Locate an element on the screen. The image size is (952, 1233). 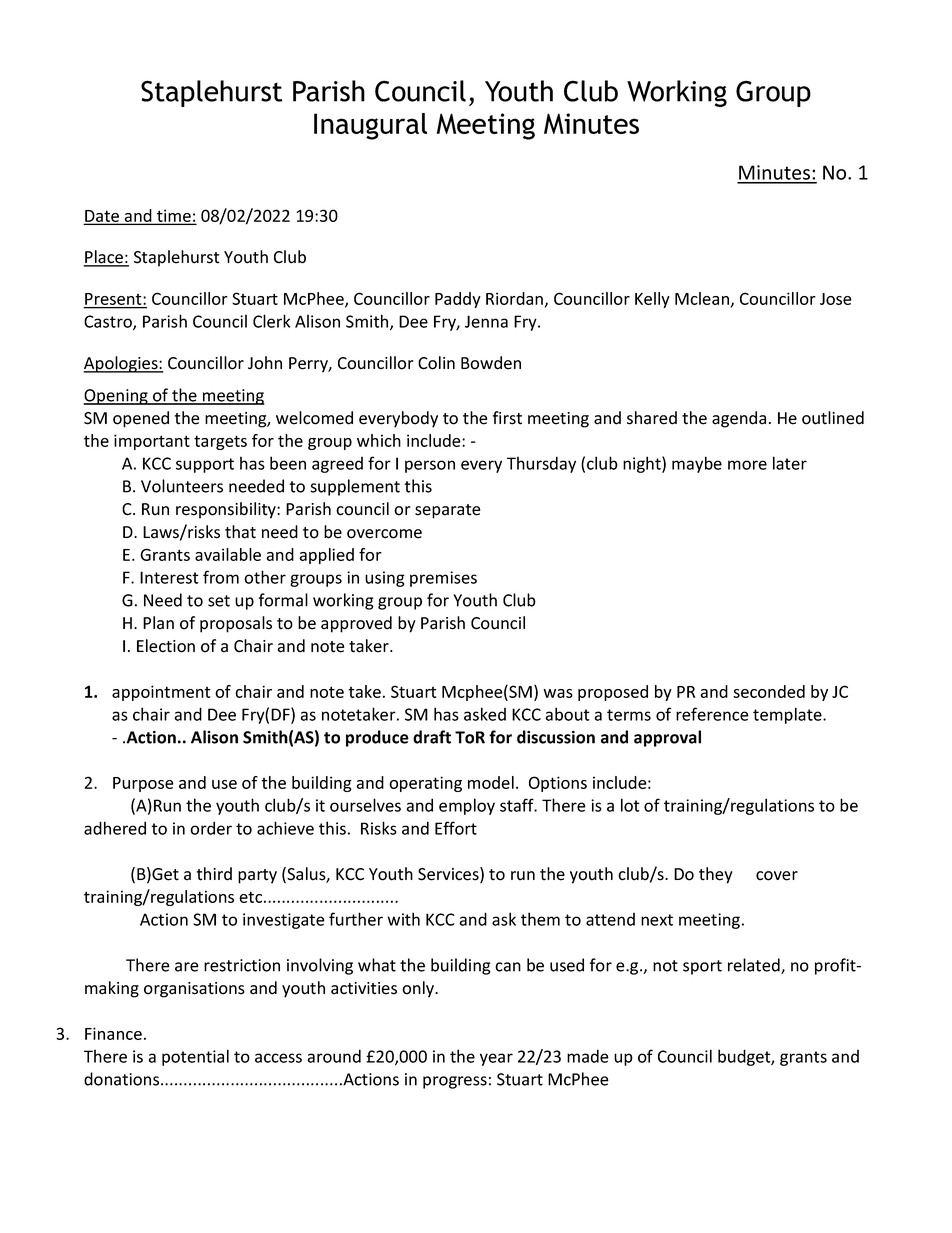
related is located at coordinates (755, 966).
